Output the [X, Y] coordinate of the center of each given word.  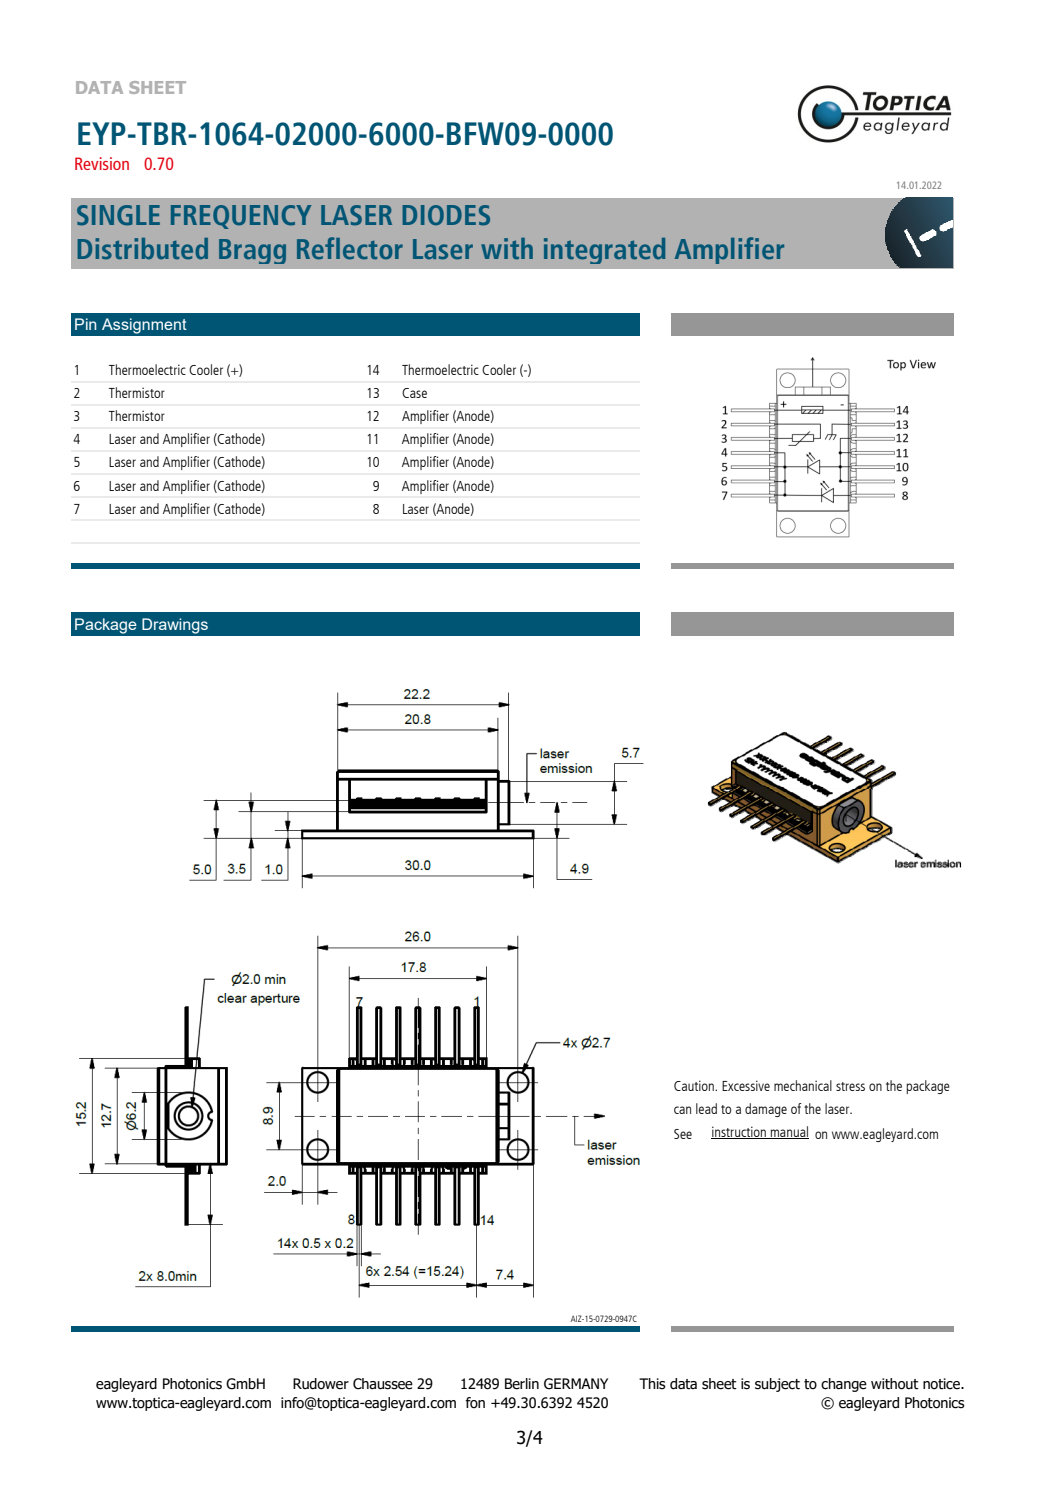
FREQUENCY [241, 217]
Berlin [522, 1384]
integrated [604, 251]
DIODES [446, 215]
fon [475, 1403]
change [844, 1385]
